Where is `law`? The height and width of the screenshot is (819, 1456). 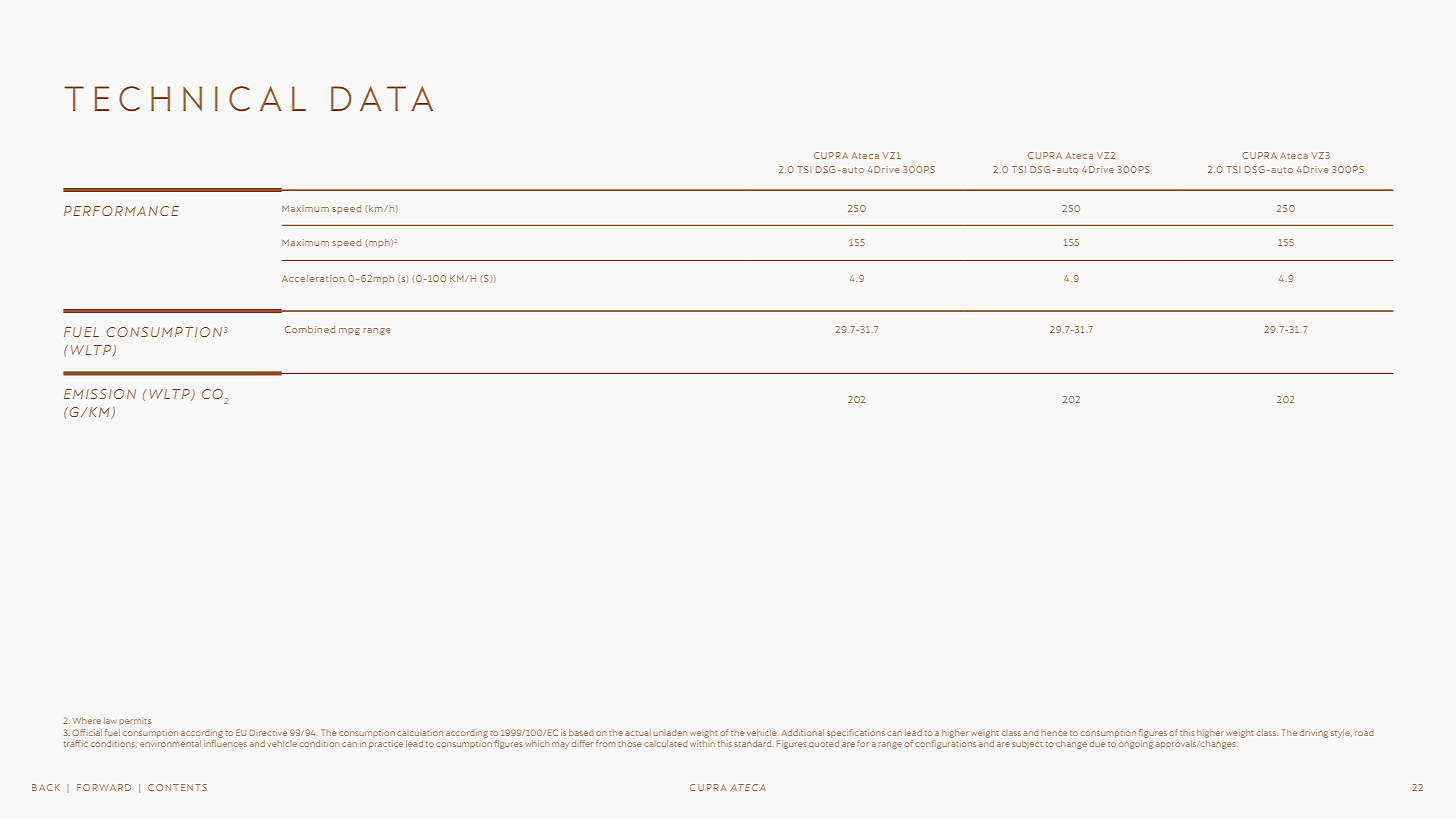 law is located at coordinates (110, 720).
